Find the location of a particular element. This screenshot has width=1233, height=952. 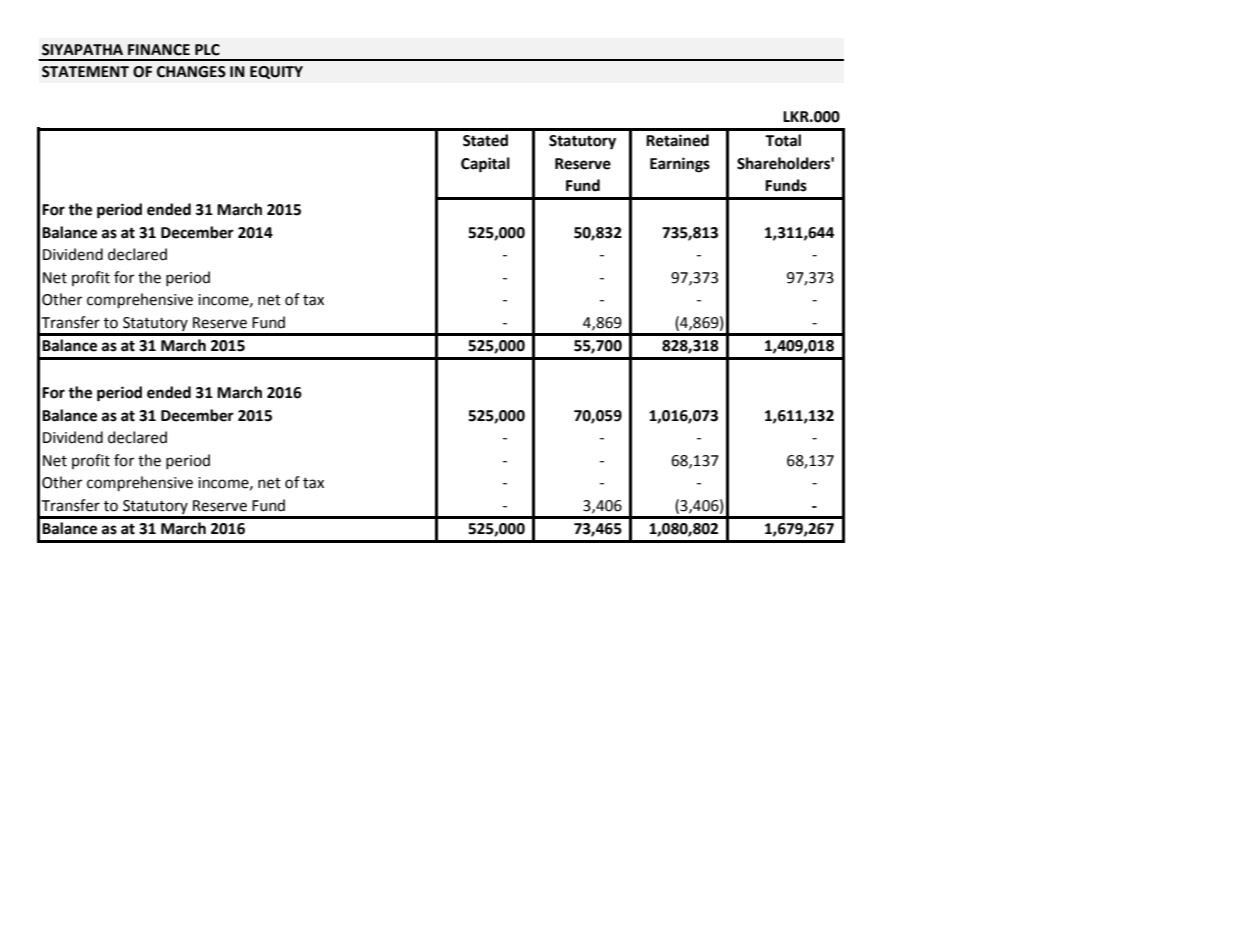

CHANGES is located at coordinates (191, 72).
